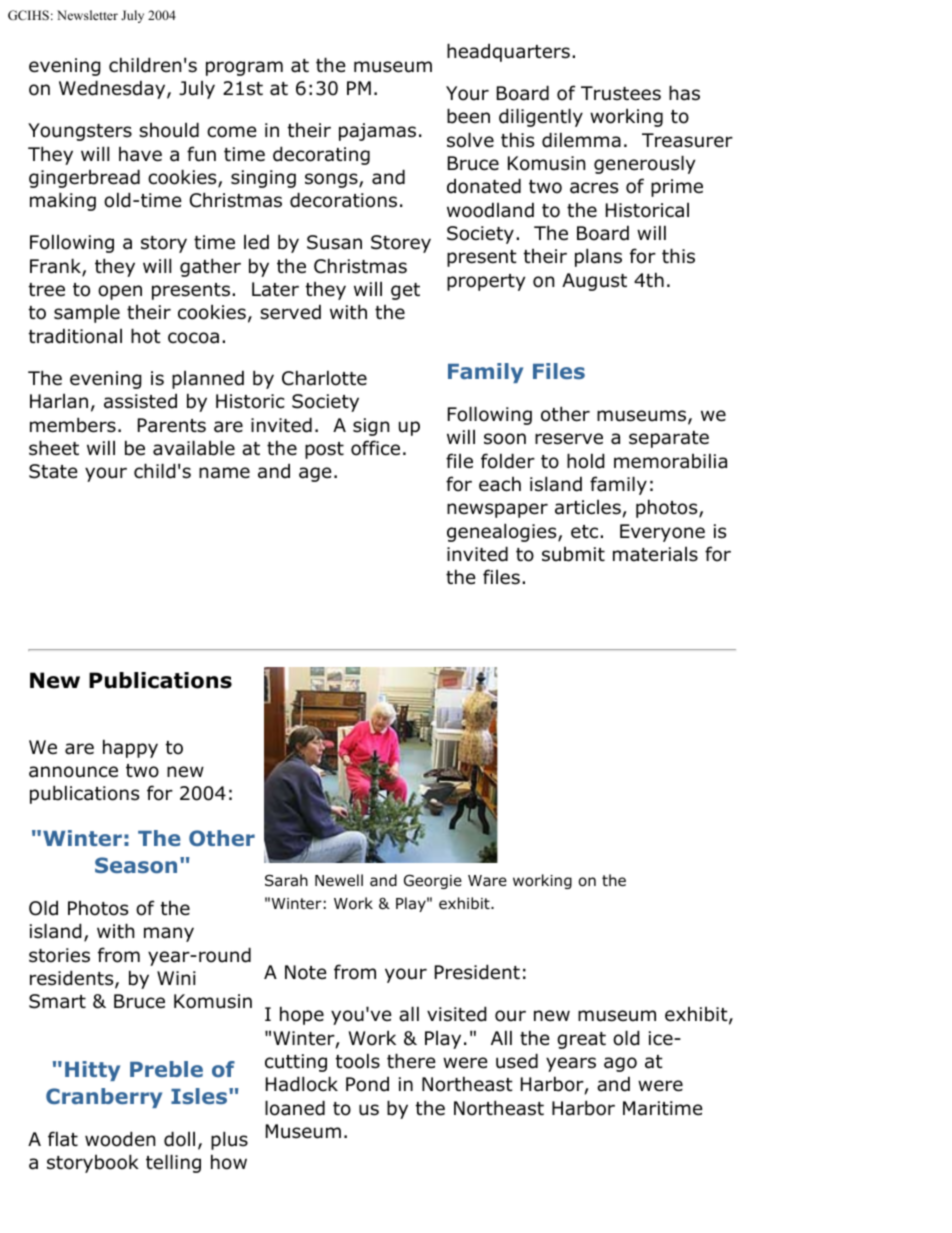  I want to click on August, so click(594, 282).
